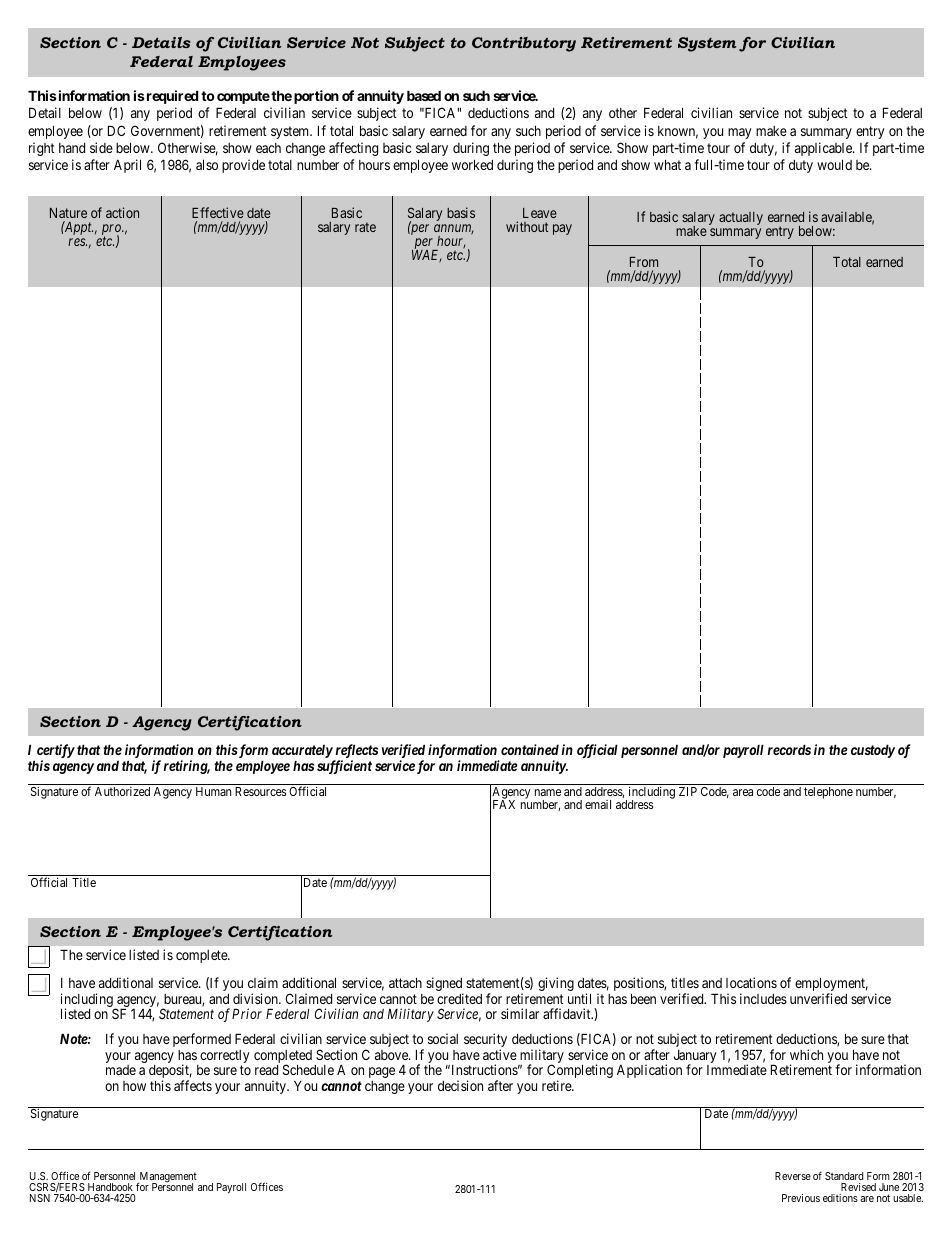 This document has width=952, height=1233. Describe the element at coordinates (355, 752) in the document. I see `reflects` at that location.
